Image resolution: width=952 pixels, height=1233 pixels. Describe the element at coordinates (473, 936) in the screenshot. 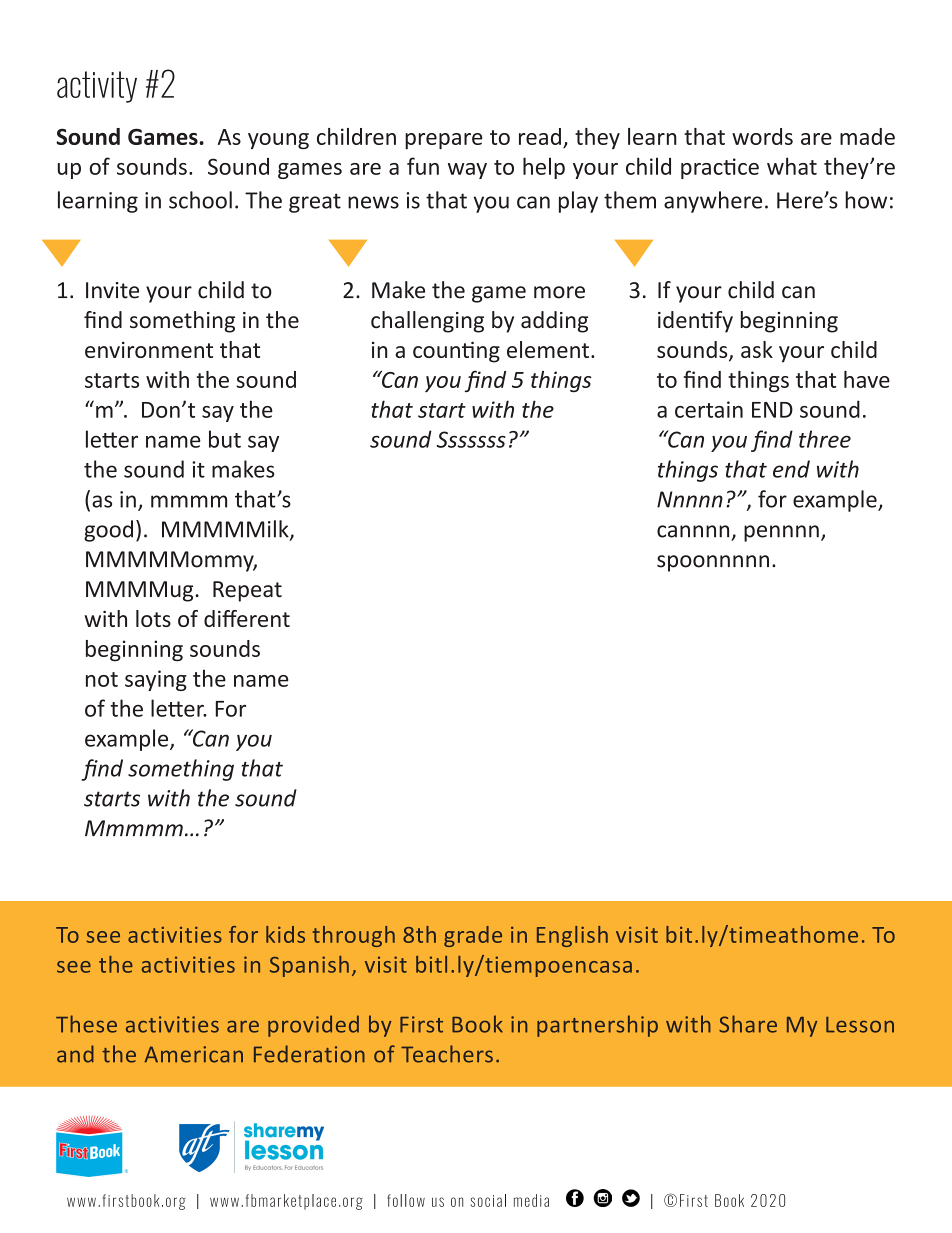

I see `grade` at that location.
